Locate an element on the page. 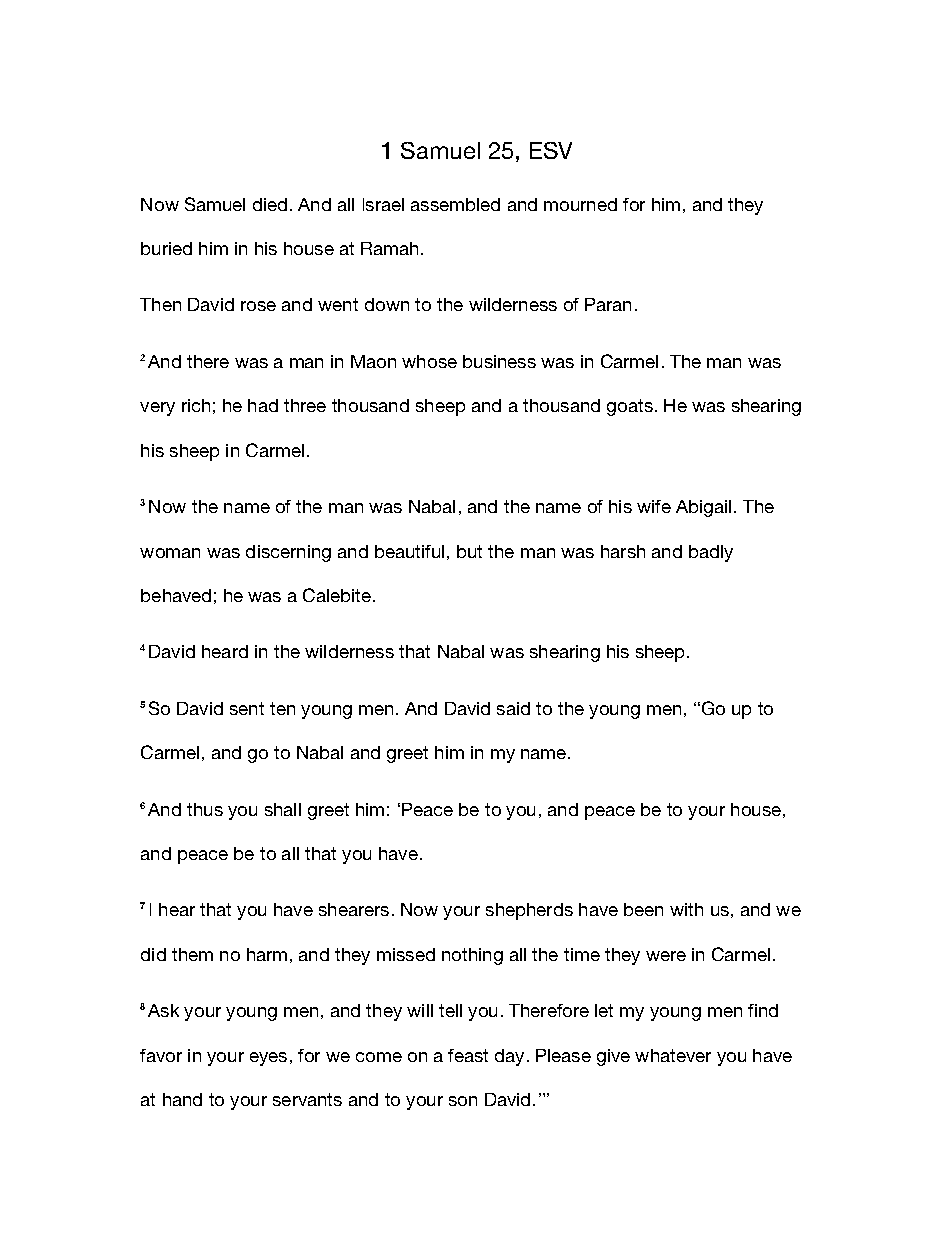 The image size is (952, 1233). but is located at coordinates (469, 551).
